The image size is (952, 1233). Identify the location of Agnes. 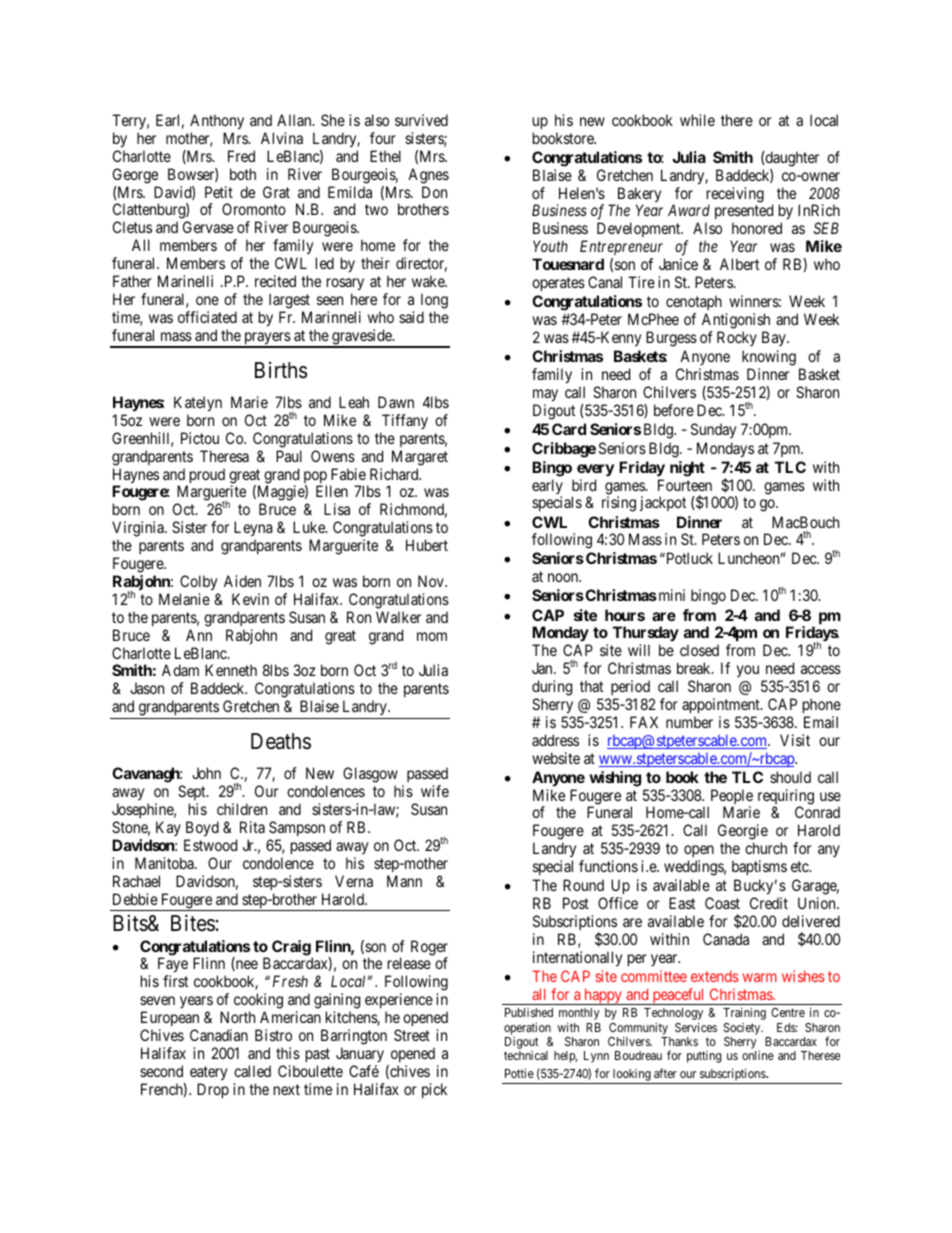
(428, 176).
